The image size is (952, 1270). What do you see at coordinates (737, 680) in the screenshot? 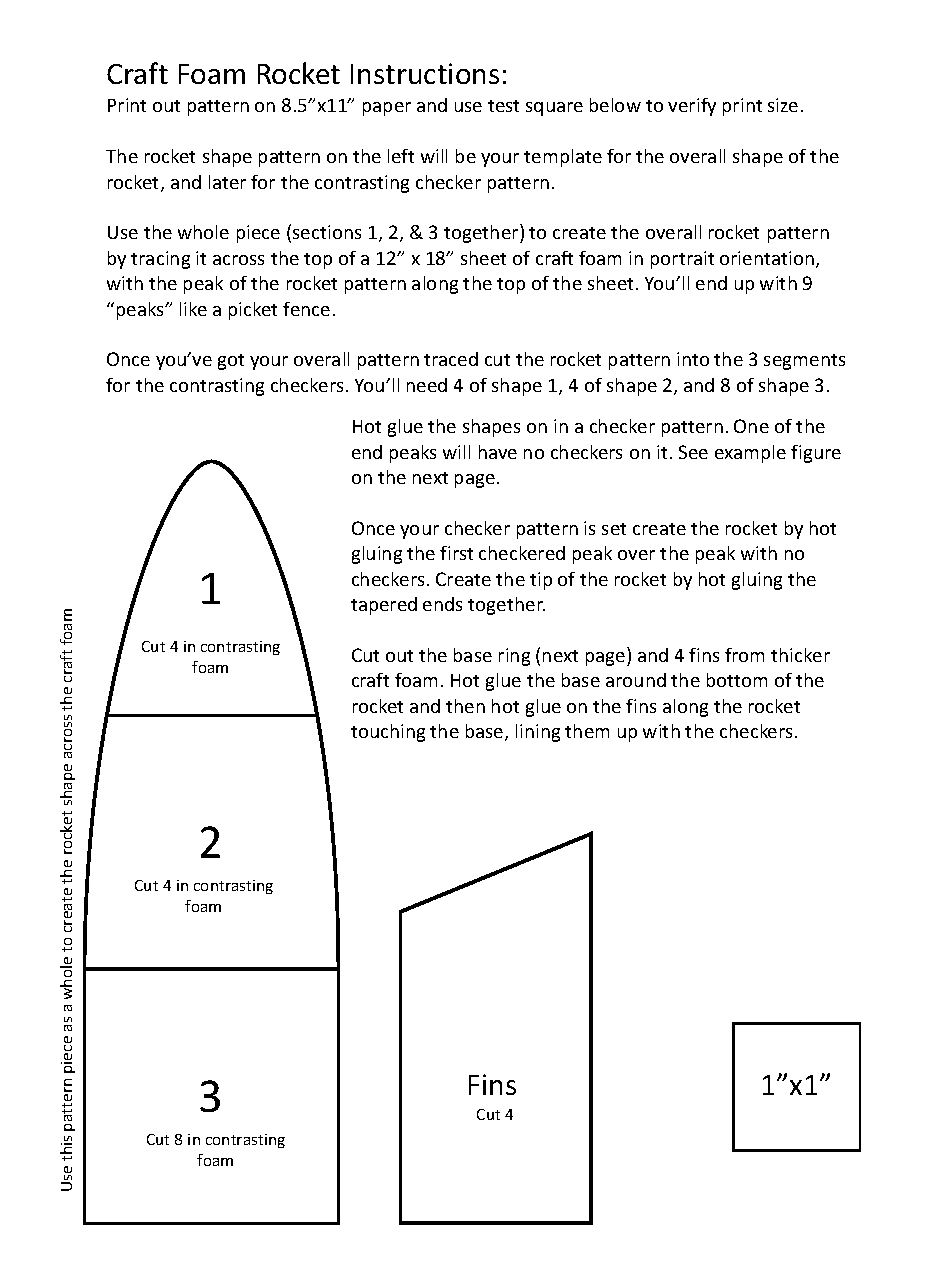
I see `bottom` at bounding box center [737, 680].
